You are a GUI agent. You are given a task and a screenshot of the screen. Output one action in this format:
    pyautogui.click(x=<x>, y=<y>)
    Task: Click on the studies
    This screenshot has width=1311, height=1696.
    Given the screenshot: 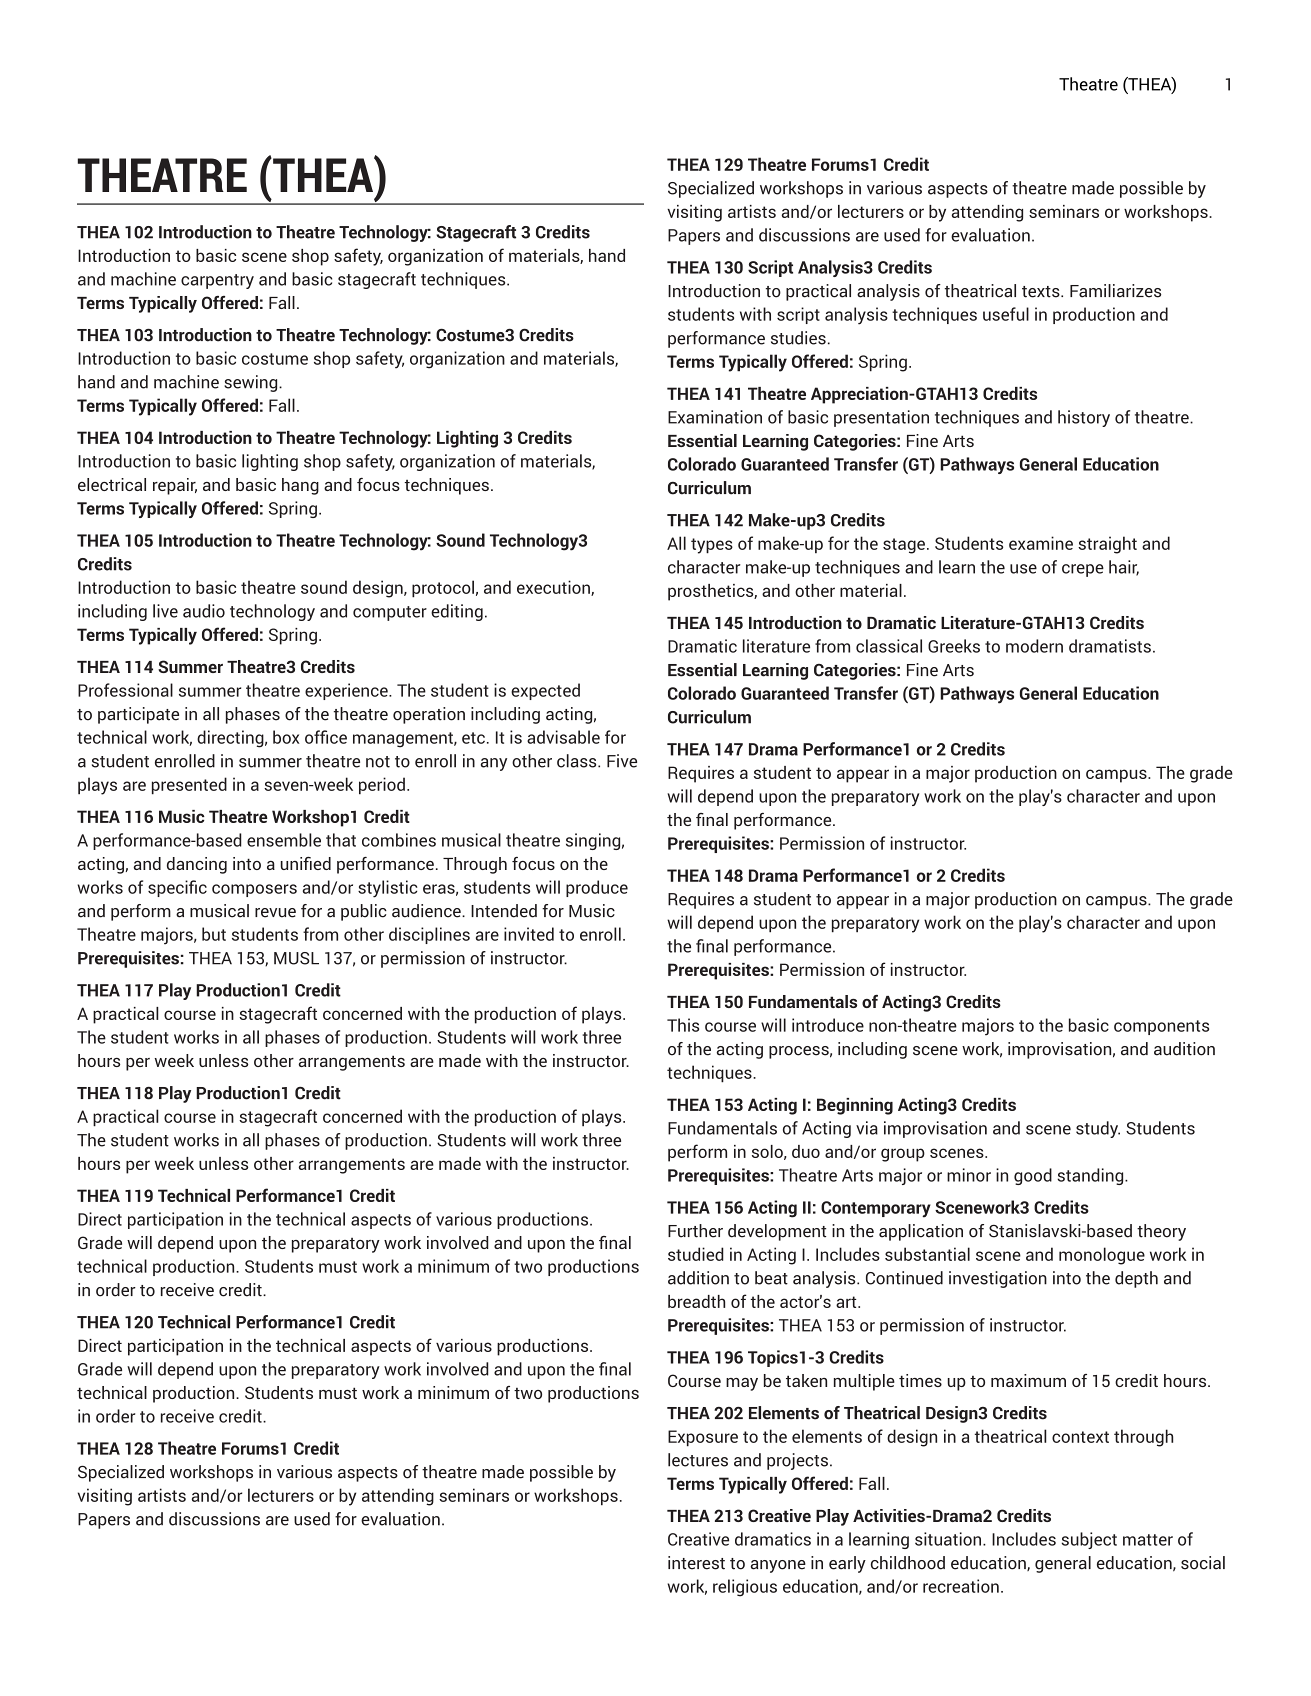 What is the action you would take?
    pyautogui.click(x=798, y=338)
